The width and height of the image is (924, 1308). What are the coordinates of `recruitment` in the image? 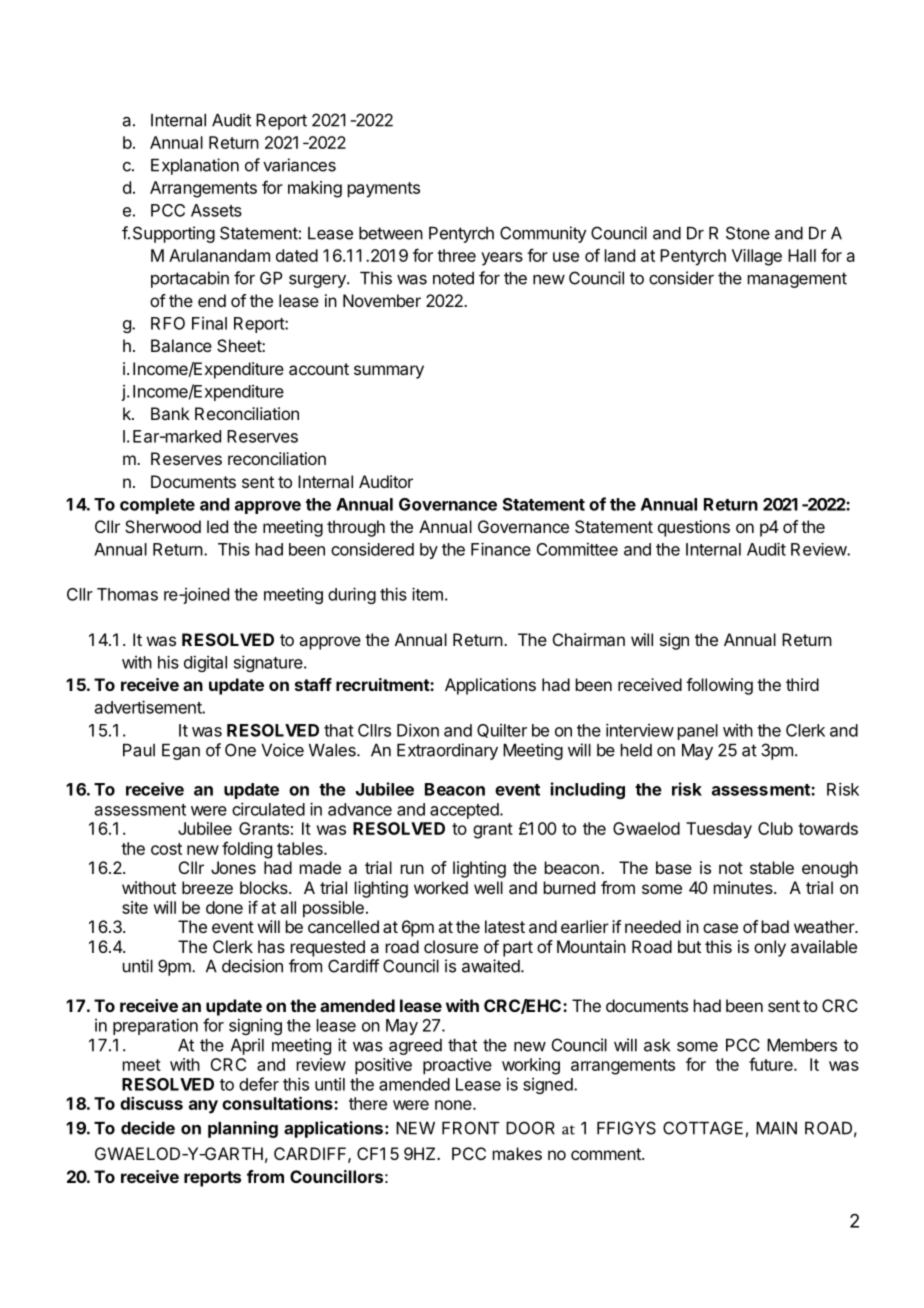 It's located at (383, 684).
